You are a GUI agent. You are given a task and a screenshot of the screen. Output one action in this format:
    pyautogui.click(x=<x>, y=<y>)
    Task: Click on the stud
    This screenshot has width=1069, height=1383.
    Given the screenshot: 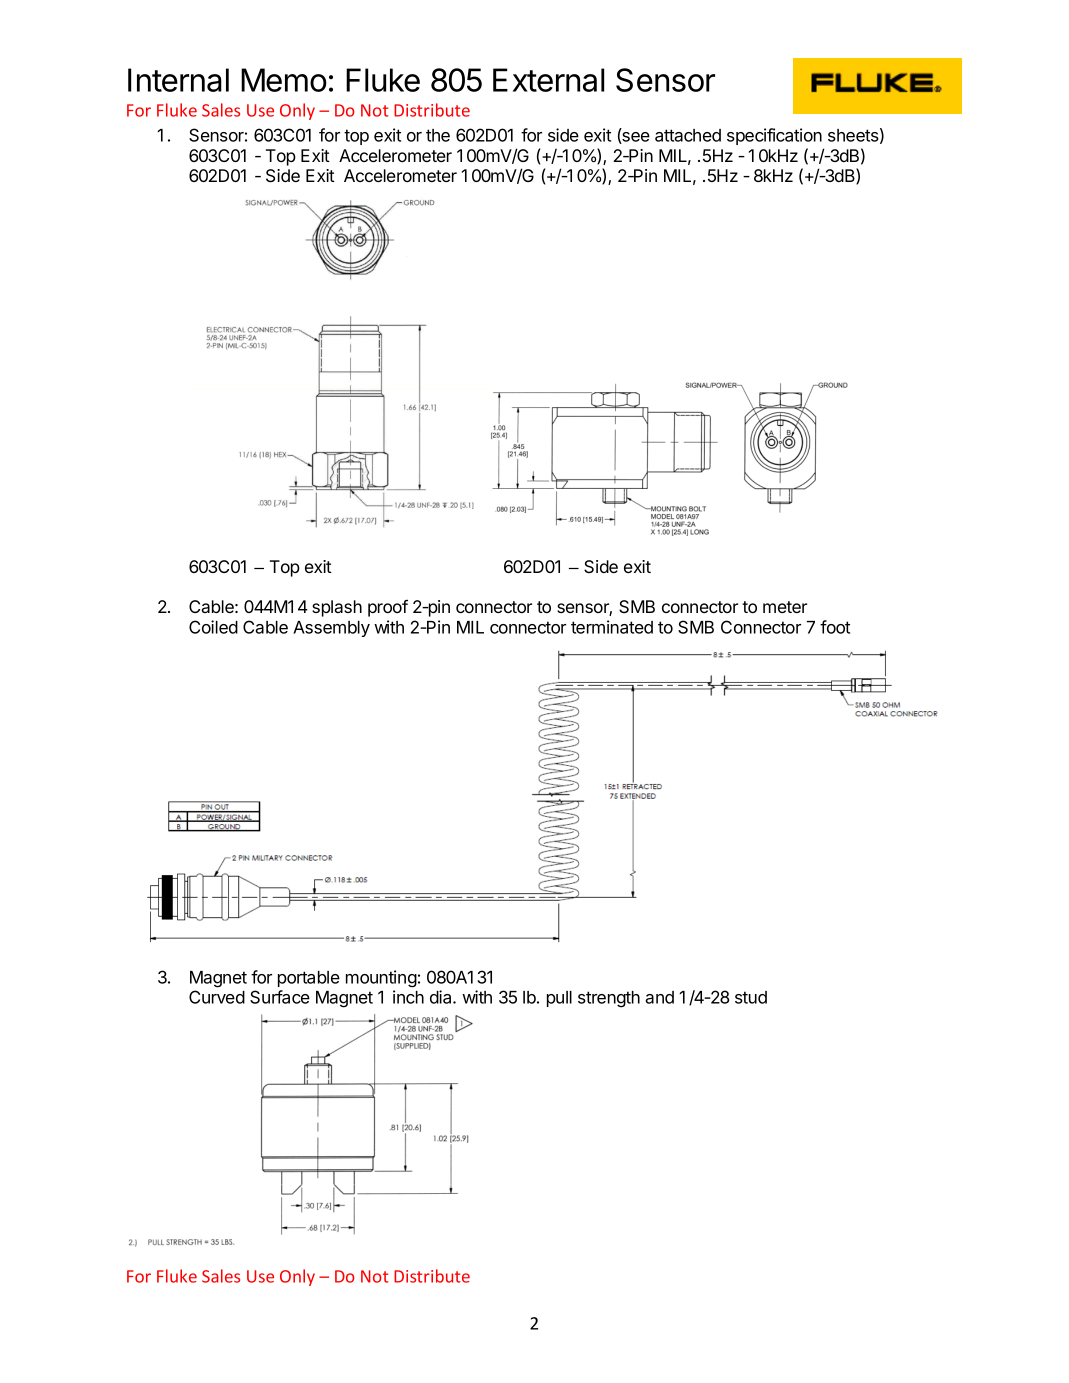 What is the action you would take?
    pyautogui.click(x=751, y=997)
